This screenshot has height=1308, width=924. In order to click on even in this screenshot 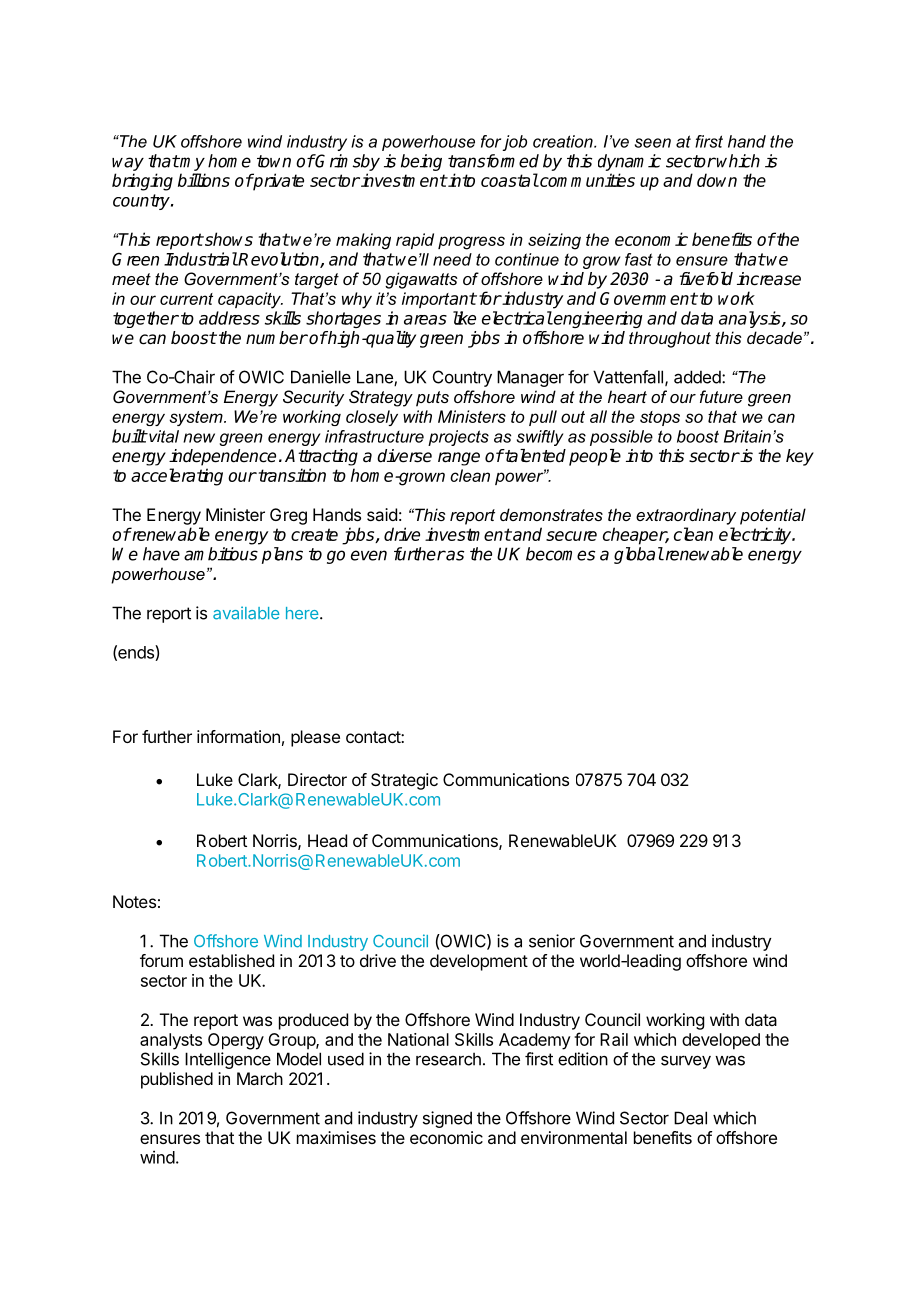, I will do `click(369, 555)`.
